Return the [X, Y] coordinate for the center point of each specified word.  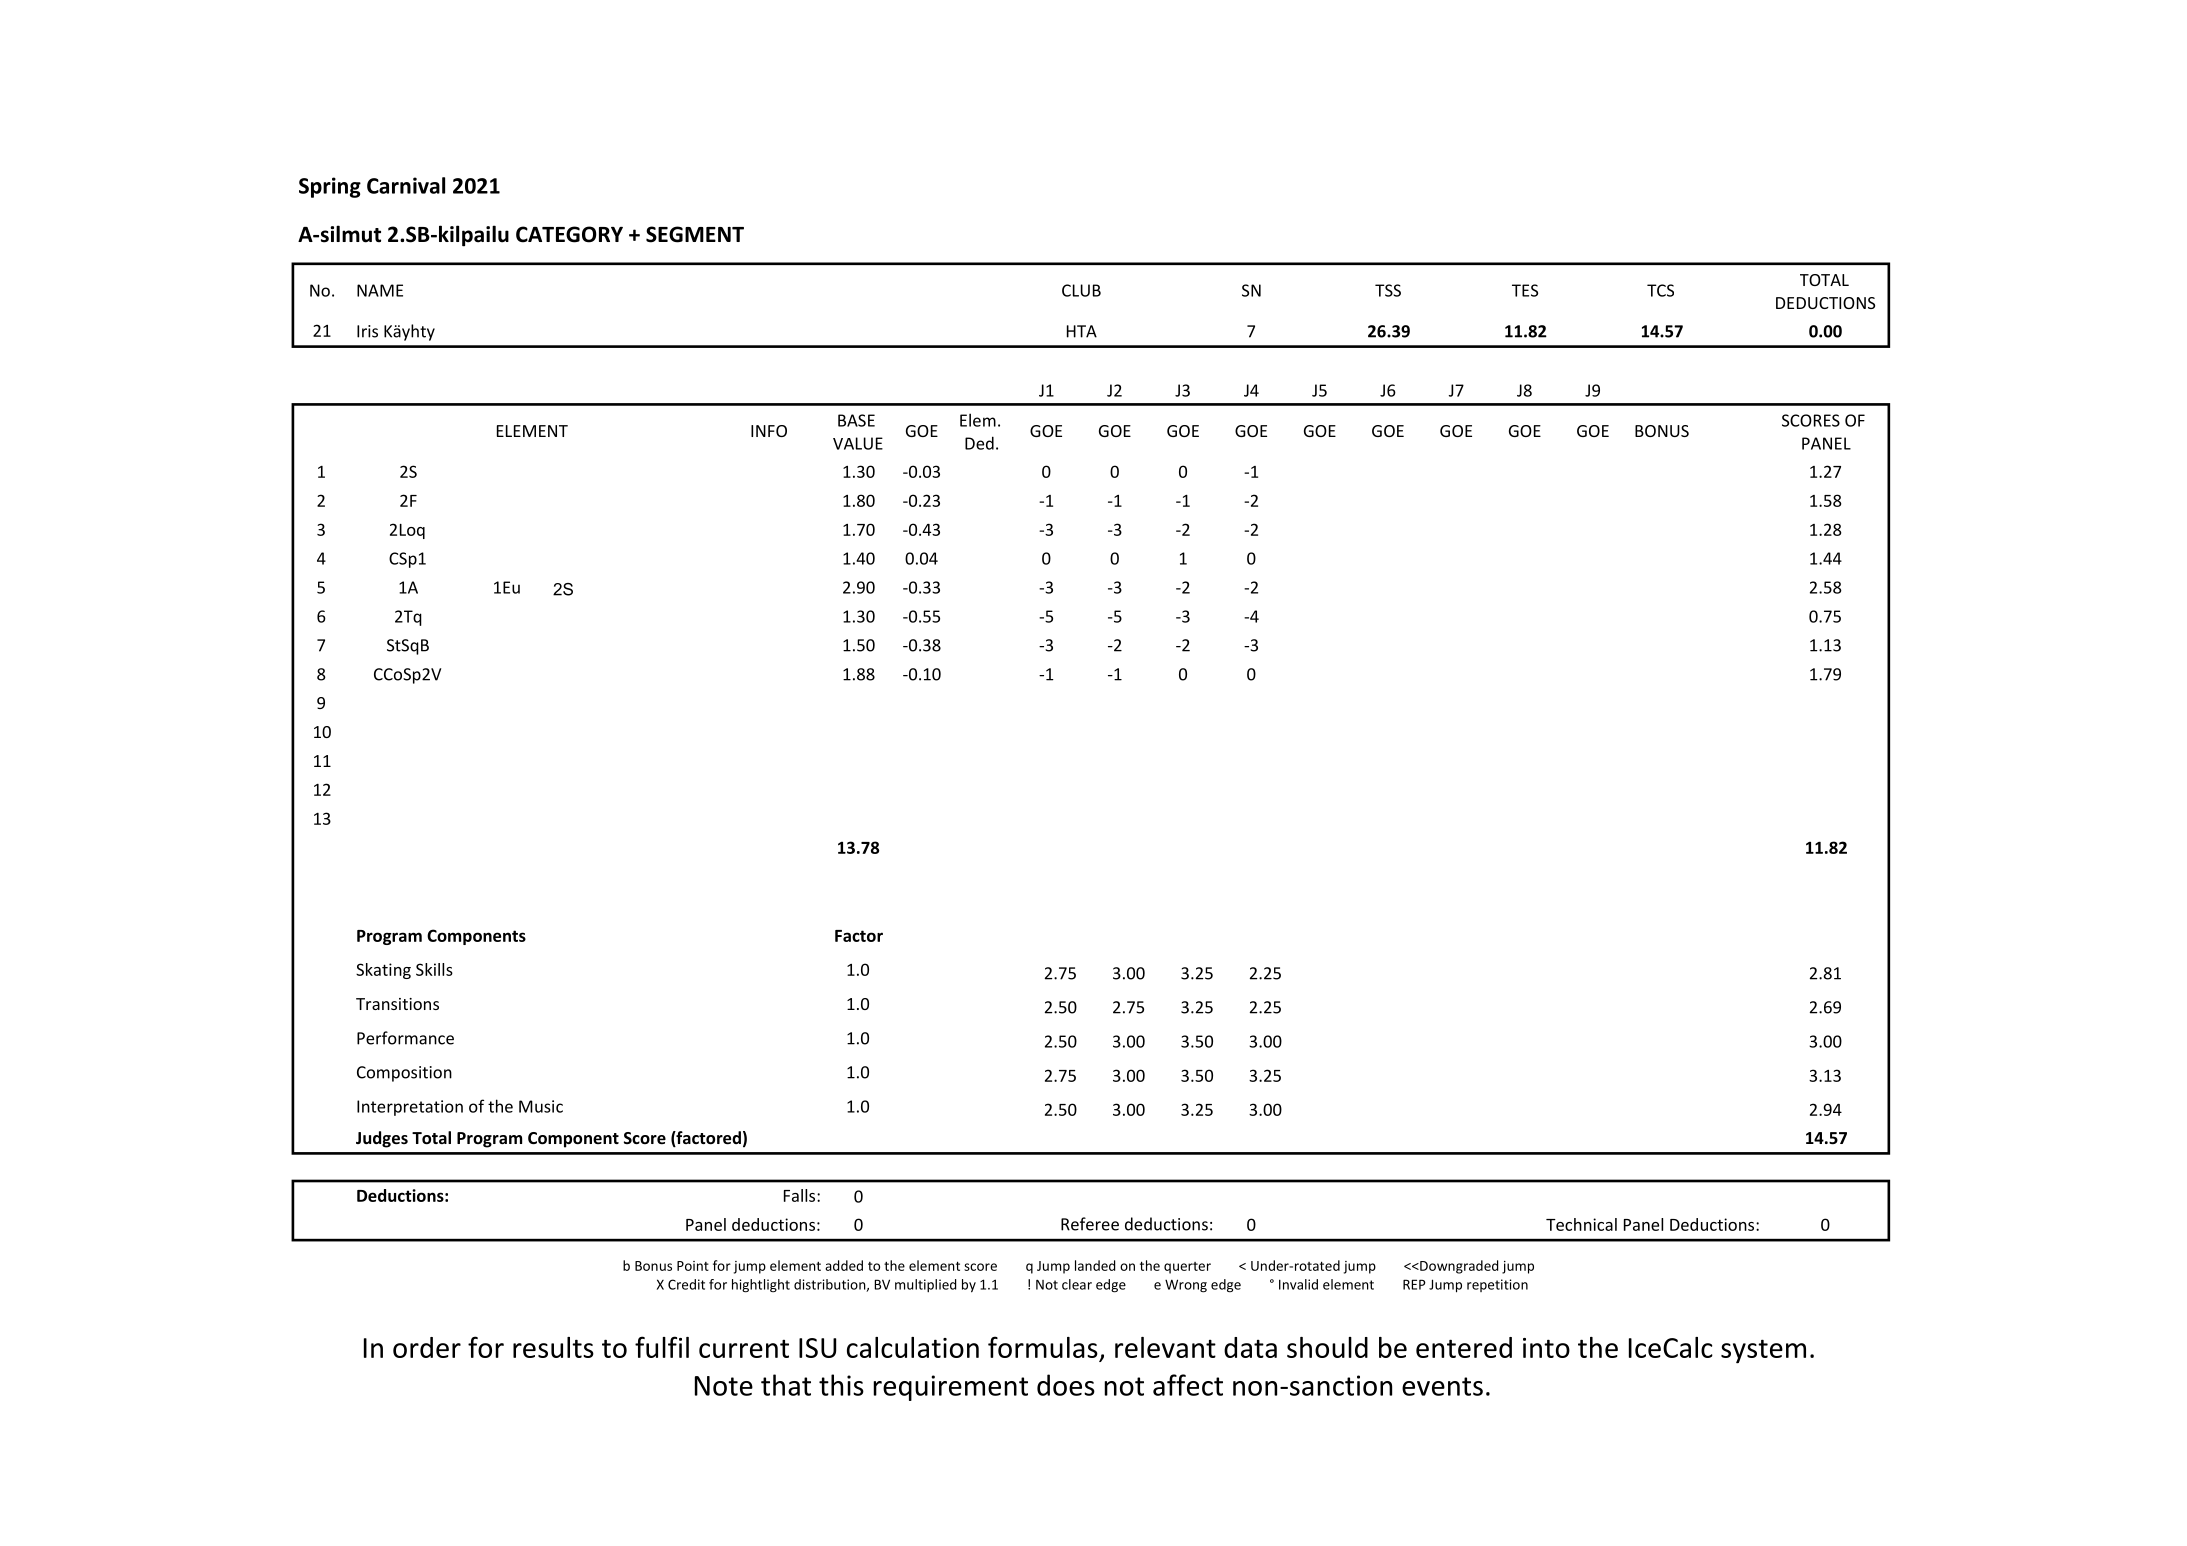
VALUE [858, 443]
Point [693, 1266]
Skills [434, 969]
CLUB [1081, 290]
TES [1525, 290]
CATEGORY [569, 234]
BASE [856, 420]
